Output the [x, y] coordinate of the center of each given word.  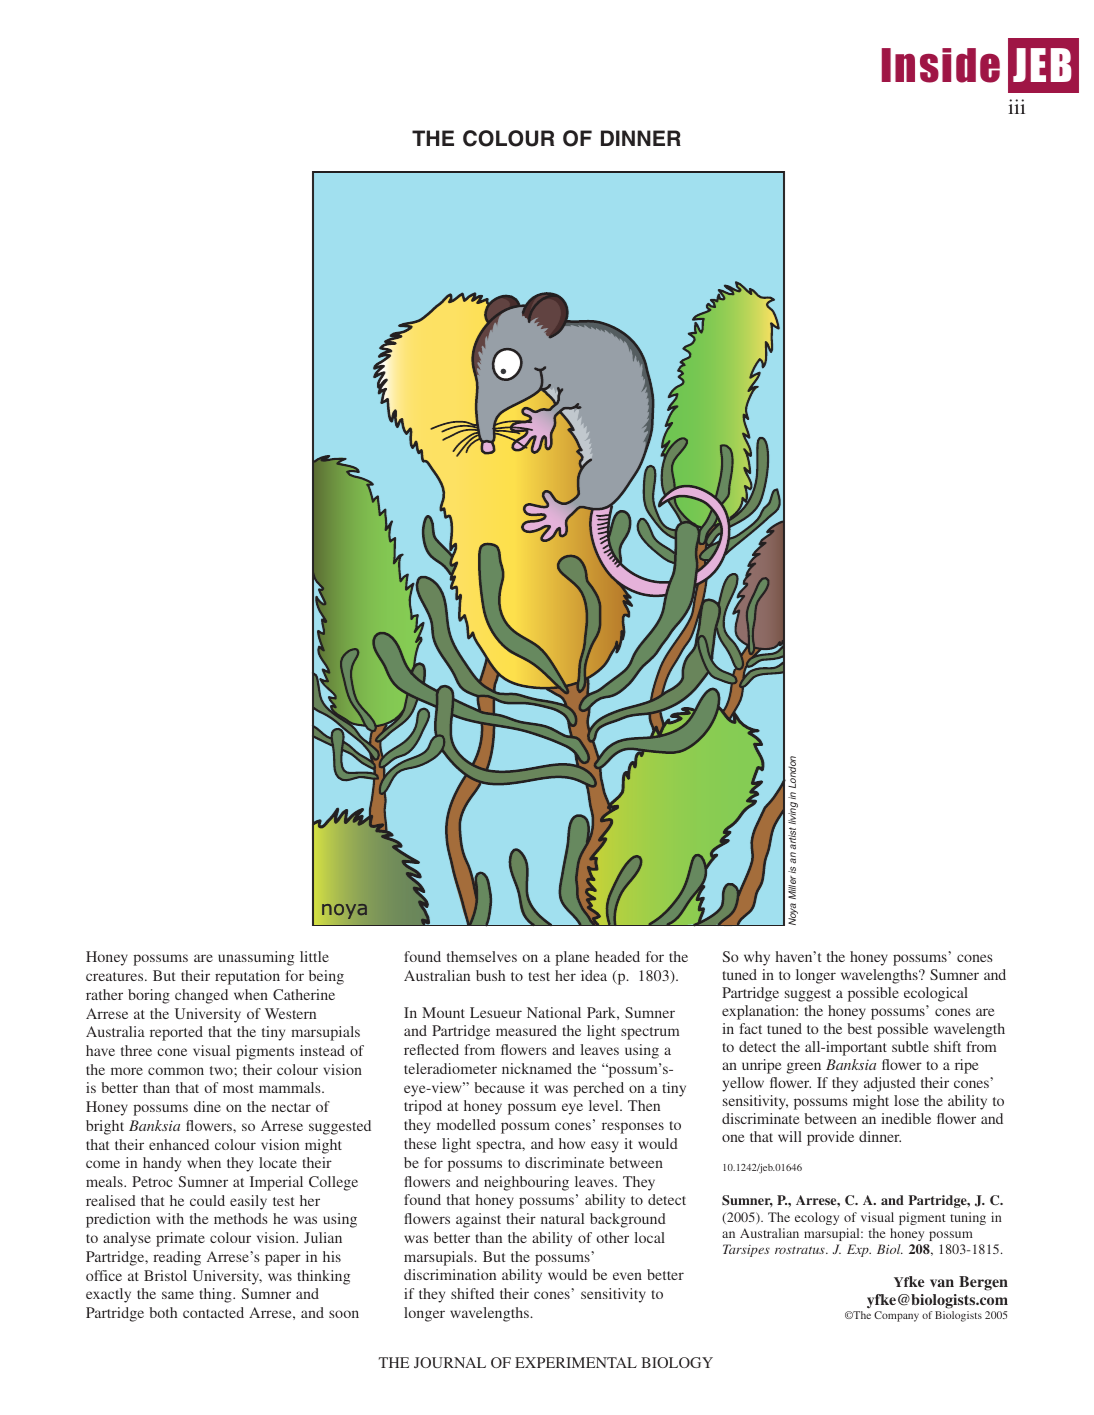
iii [1016, 106]
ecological [936, 994]
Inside [941, 65]
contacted [213, 1312]
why [757, 958]
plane [572, 958]
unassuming [256, 958]
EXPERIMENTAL [576, 1362]
